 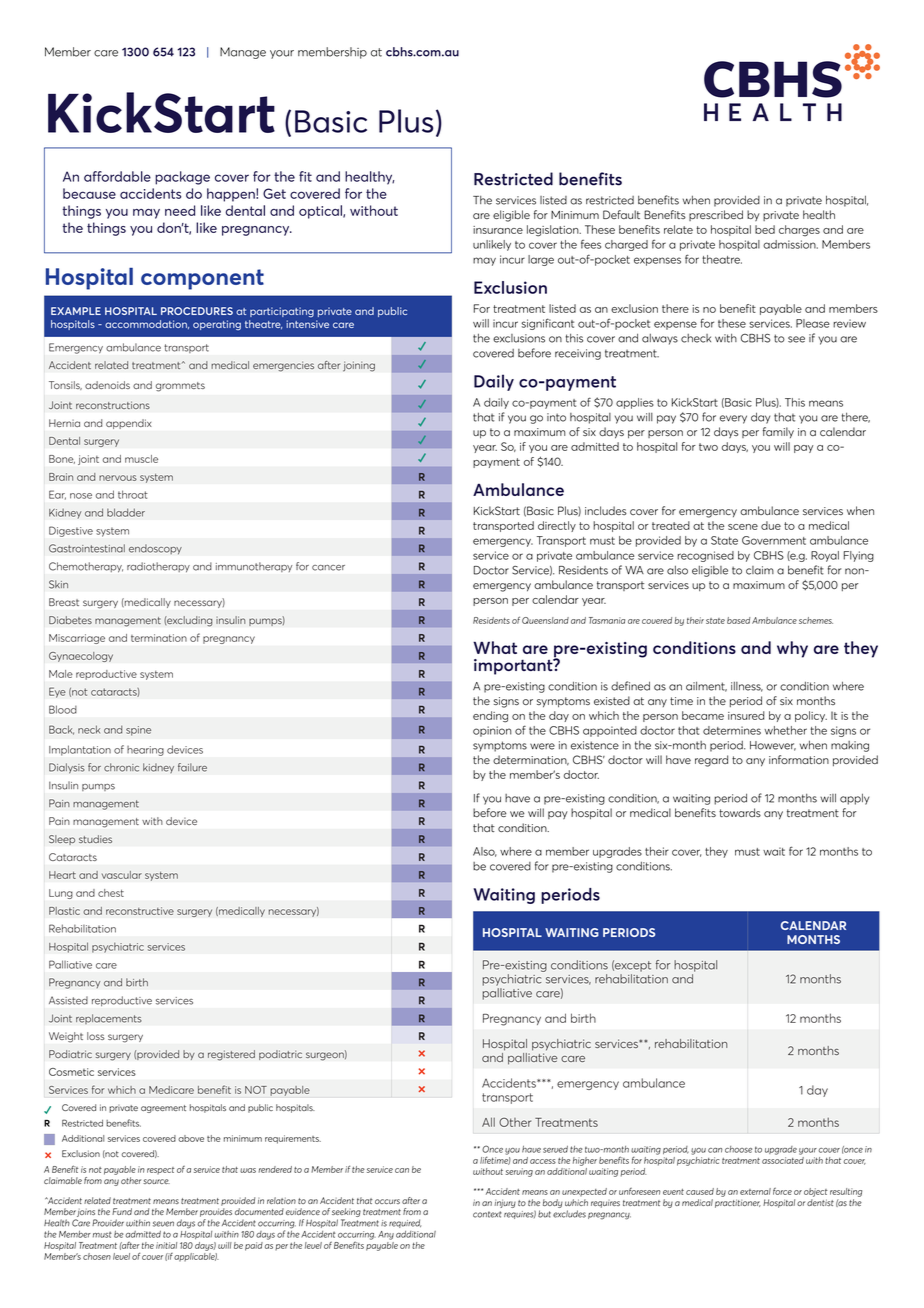 I want to click on need, so click(x=180, y=210).
